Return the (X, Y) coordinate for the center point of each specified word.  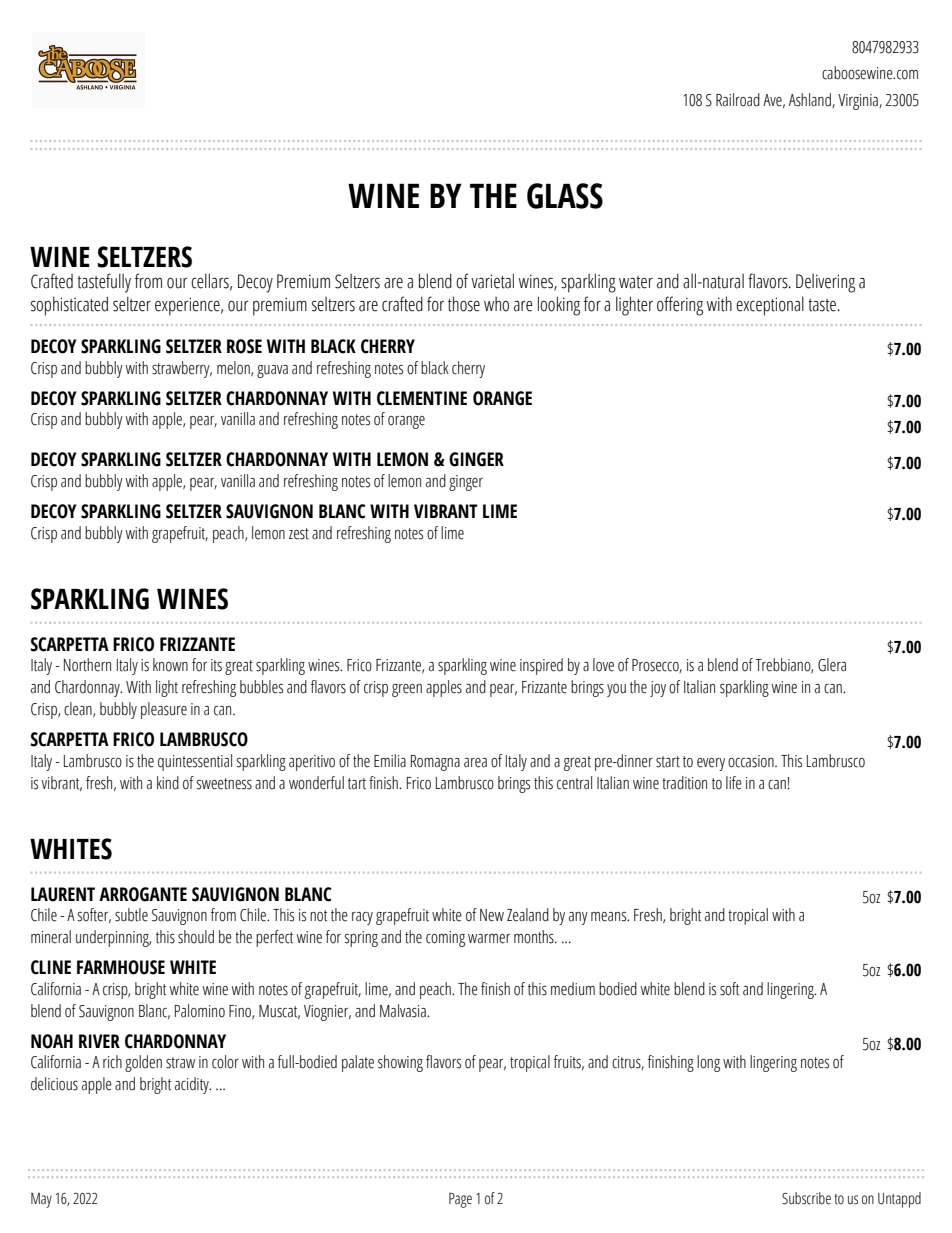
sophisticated (69, 306)
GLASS (565, 196)
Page (460, 1200)
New (492, 915)
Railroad (738, 100)
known (170, 665)
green (407, 690)
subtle (131, 915)
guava (272, 371)
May (41, 1200)
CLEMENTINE (422, 398)
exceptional (770, 306)
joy (658, 689)
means (610, 917)
